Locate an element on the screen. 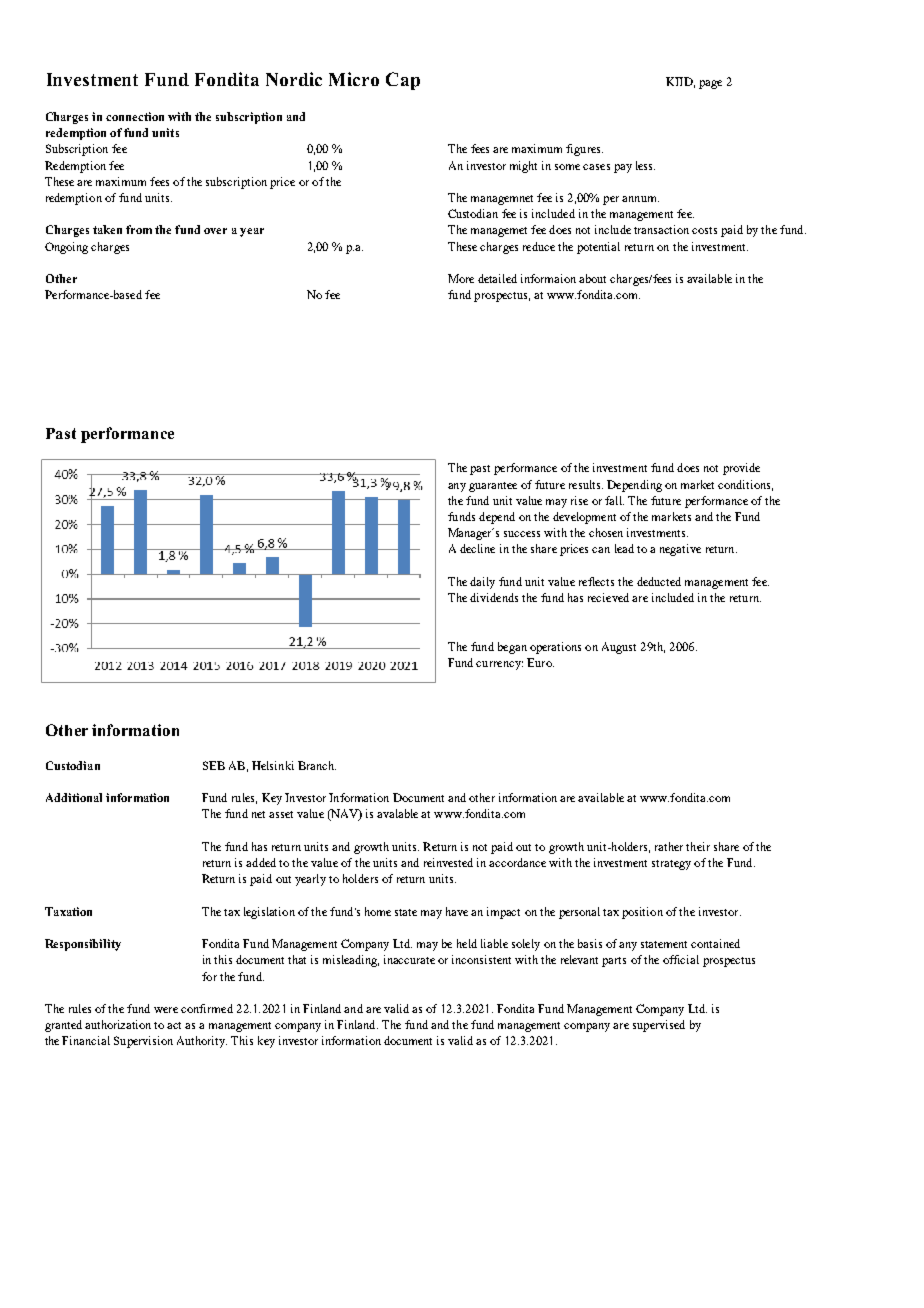 This screenshot has width=924, height=1308. decline is located at coordinates (477, 548).
